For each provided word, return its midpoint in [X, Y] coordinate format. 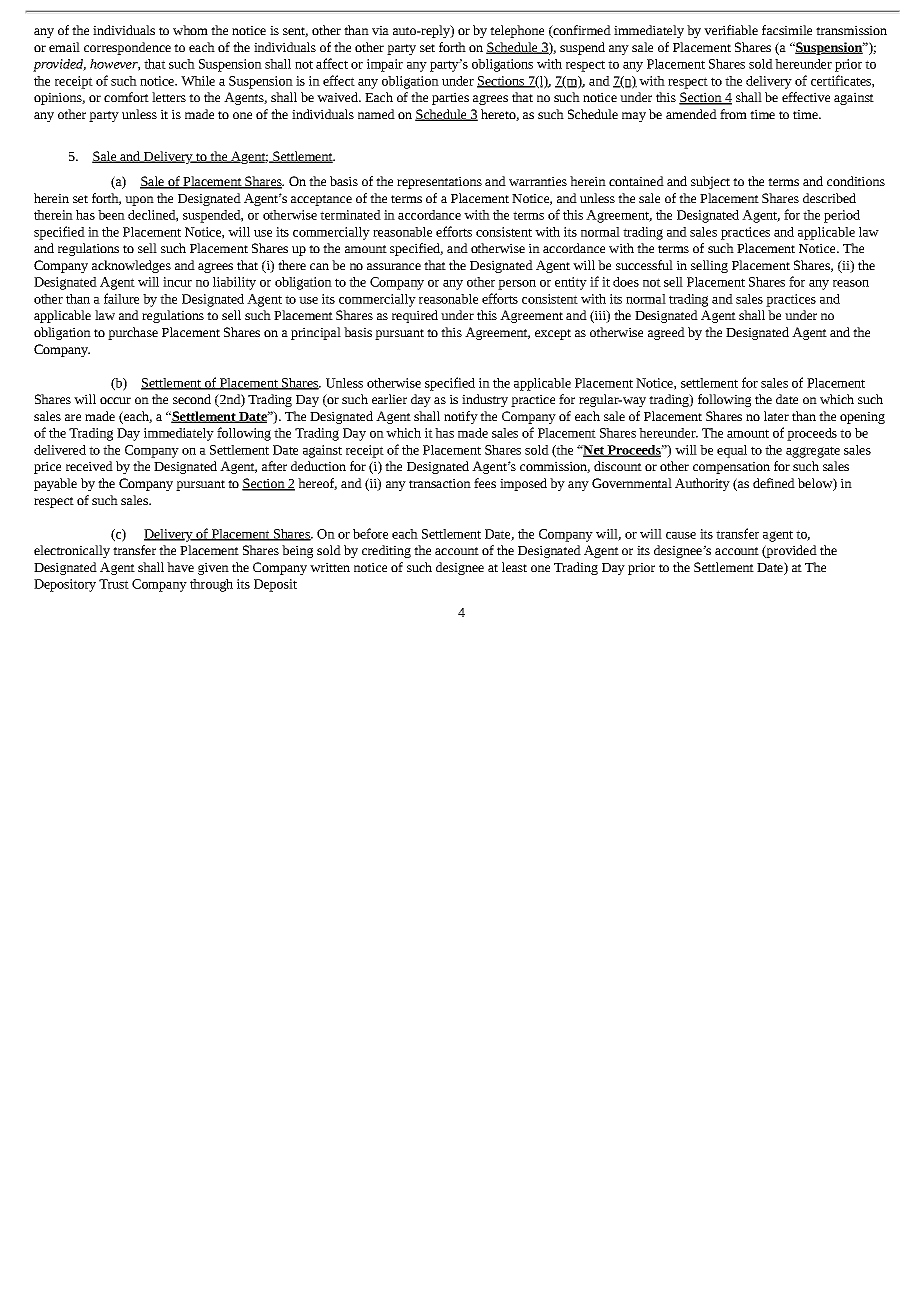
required [415, 316]
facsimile [787, 30]
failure [121, 298]
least [514, 567]
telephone [517, 31]
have [180, 567]
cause [681, 535]
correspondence [127, 48]
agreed [666, 333]
